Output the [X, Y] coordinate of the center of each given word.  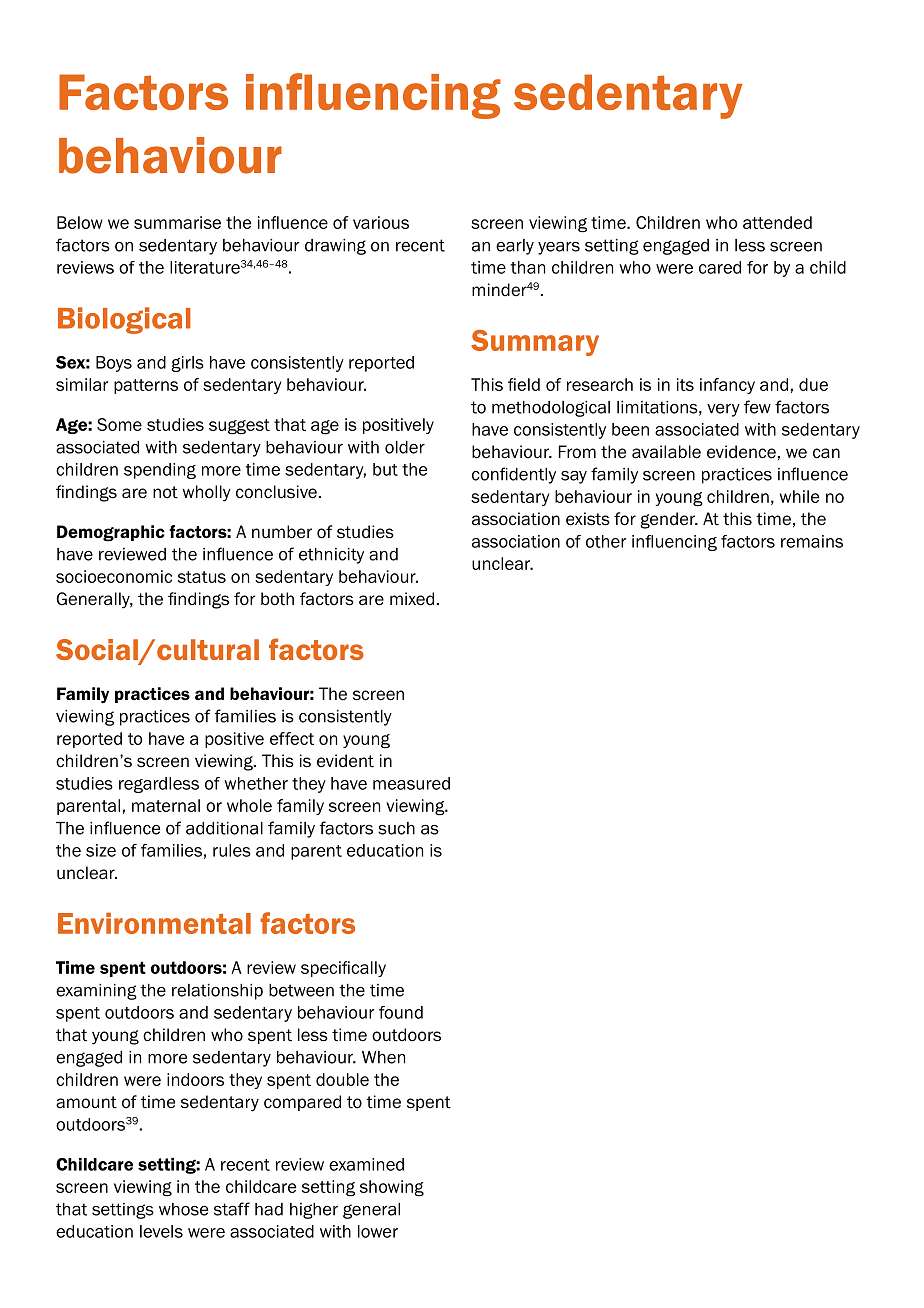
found [401, 1012]
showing [392, 1188]
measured [411, 783]
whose [183, 1209]
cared [720, 267]
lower [378, 1231]
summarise [177, 222]
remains [812, 541]
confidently [514, 475]
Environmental [154, 923]
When [383, 1057]
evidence [741, 452]
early [515, 247]
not [165, 492]
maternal [166, 805]
